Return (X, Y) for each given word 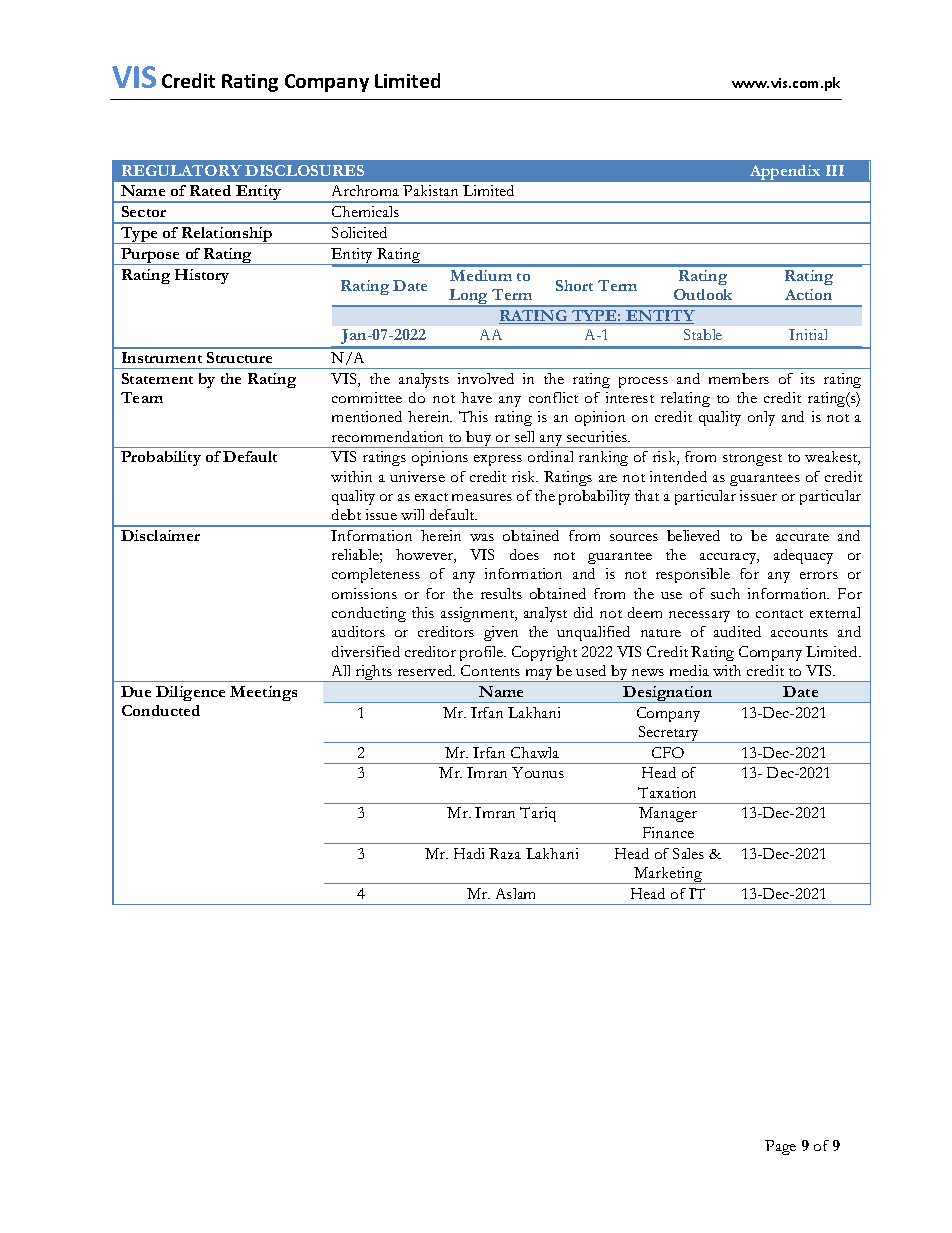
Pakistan (430, 190)
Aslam (515, 893)
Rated (210, 190)
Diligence (190, 693)
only (761, 418)
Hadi (469, 853)
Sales (688, 853)
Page (780, 1147)
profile (483, 653)
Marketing (668, 875)
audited (737, 631)
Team (142, 397)
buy (479, 439)
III (835, 170)
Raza (505, 853)
